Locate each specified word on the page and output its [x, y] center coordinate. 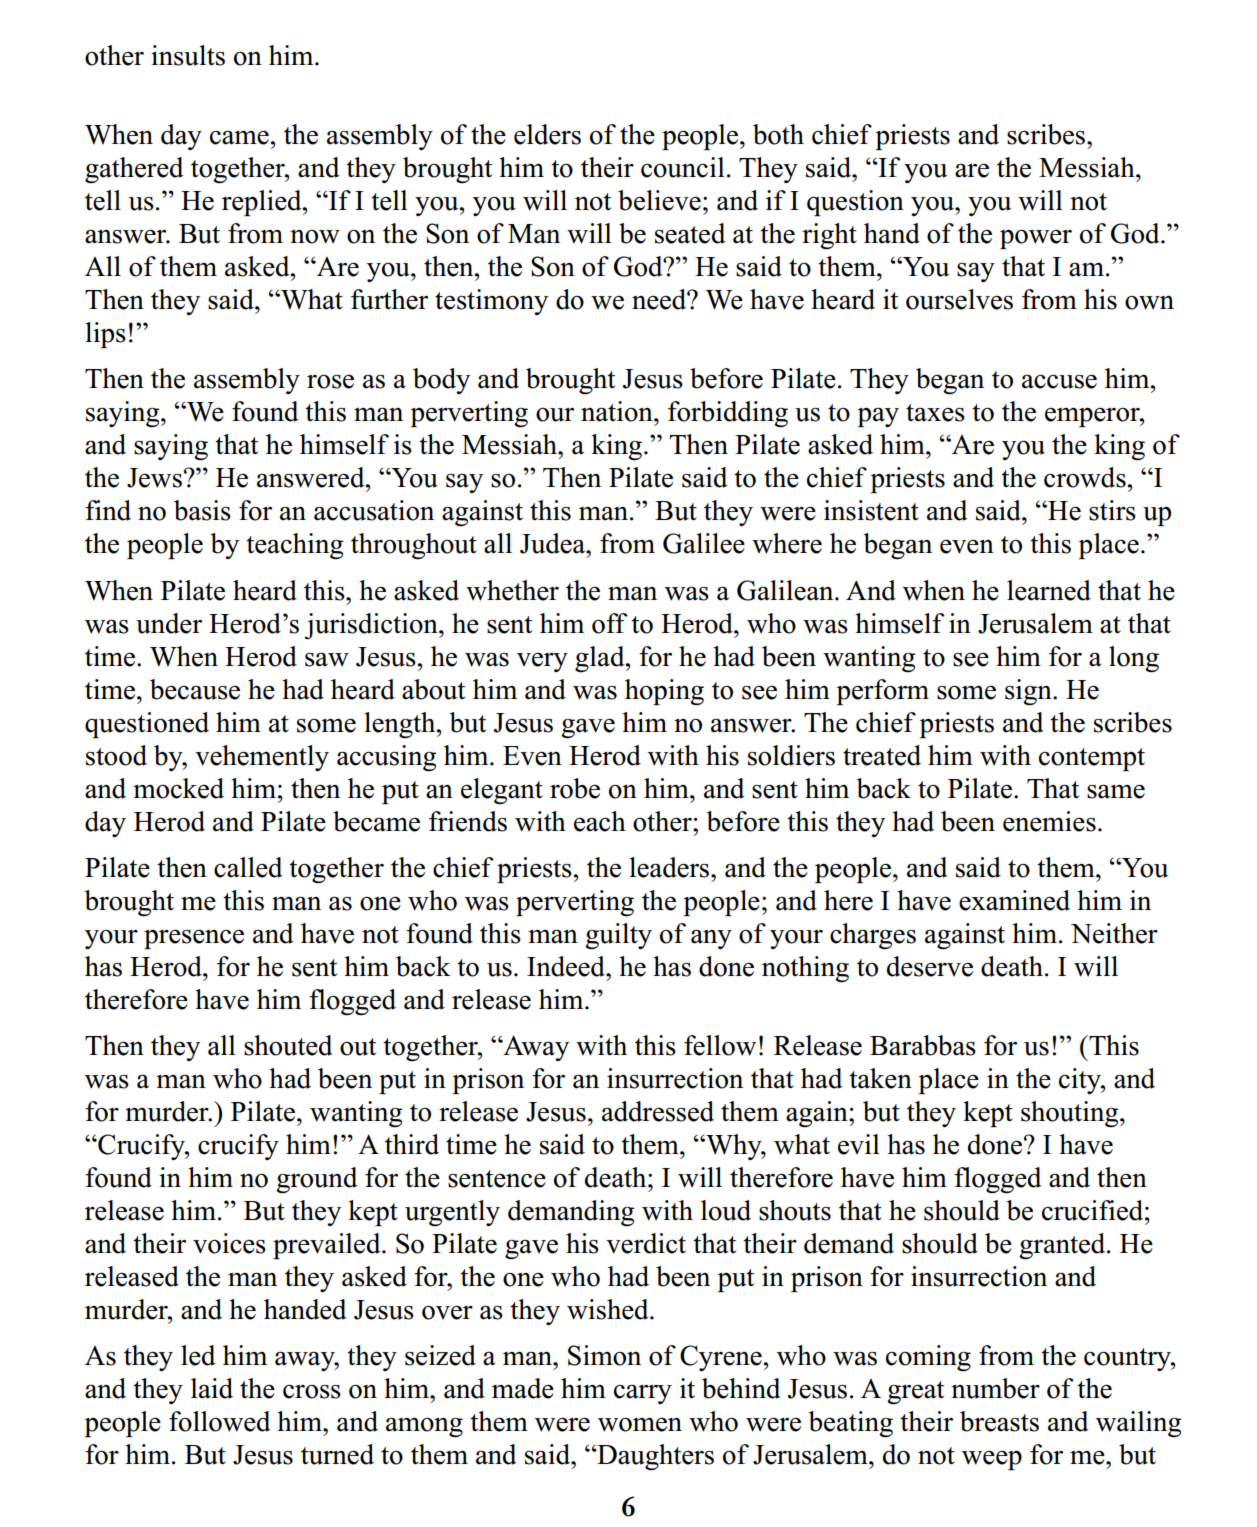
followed [220, 1421]
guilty [618, 936]
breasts [999, 1421]
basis [202, 510]
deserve [930, 966]
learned [1049, 590]
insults [188, 55]
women [640, 1425]
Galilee [704, 543]
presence [194, 939]
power [1036, 239]
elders [547, 134]
